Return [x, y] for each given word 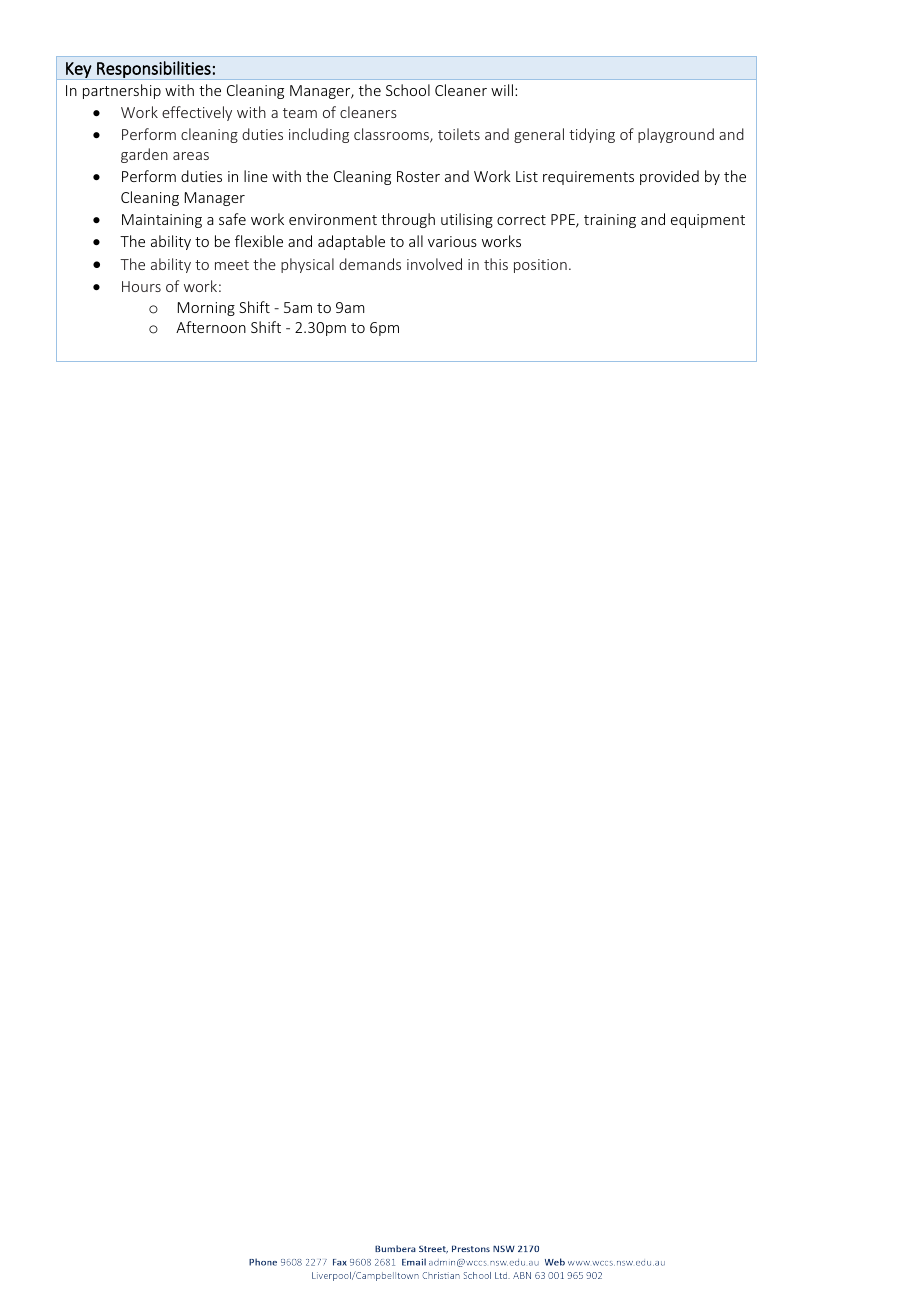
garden [144, 155]
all [416, 241]
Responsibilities [154, 70]
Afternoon [211, 327]
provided [669, 177]
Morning [206, 309]
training [610, 221]
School [408, 90]
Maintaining [162, 221]
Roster [418, 176]
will [502, 90]
